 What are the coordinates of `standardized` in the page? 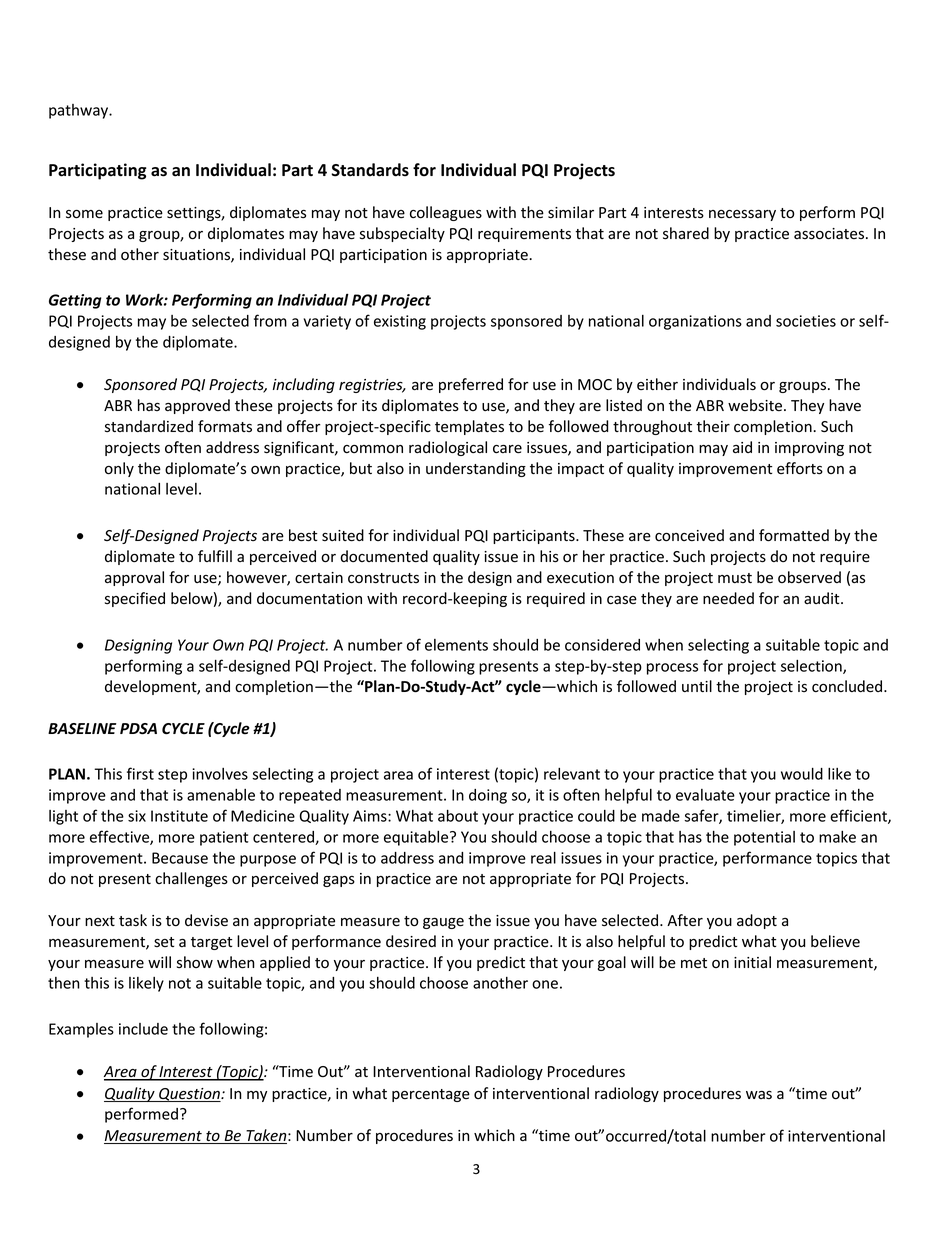 It's located at (149, 426).
